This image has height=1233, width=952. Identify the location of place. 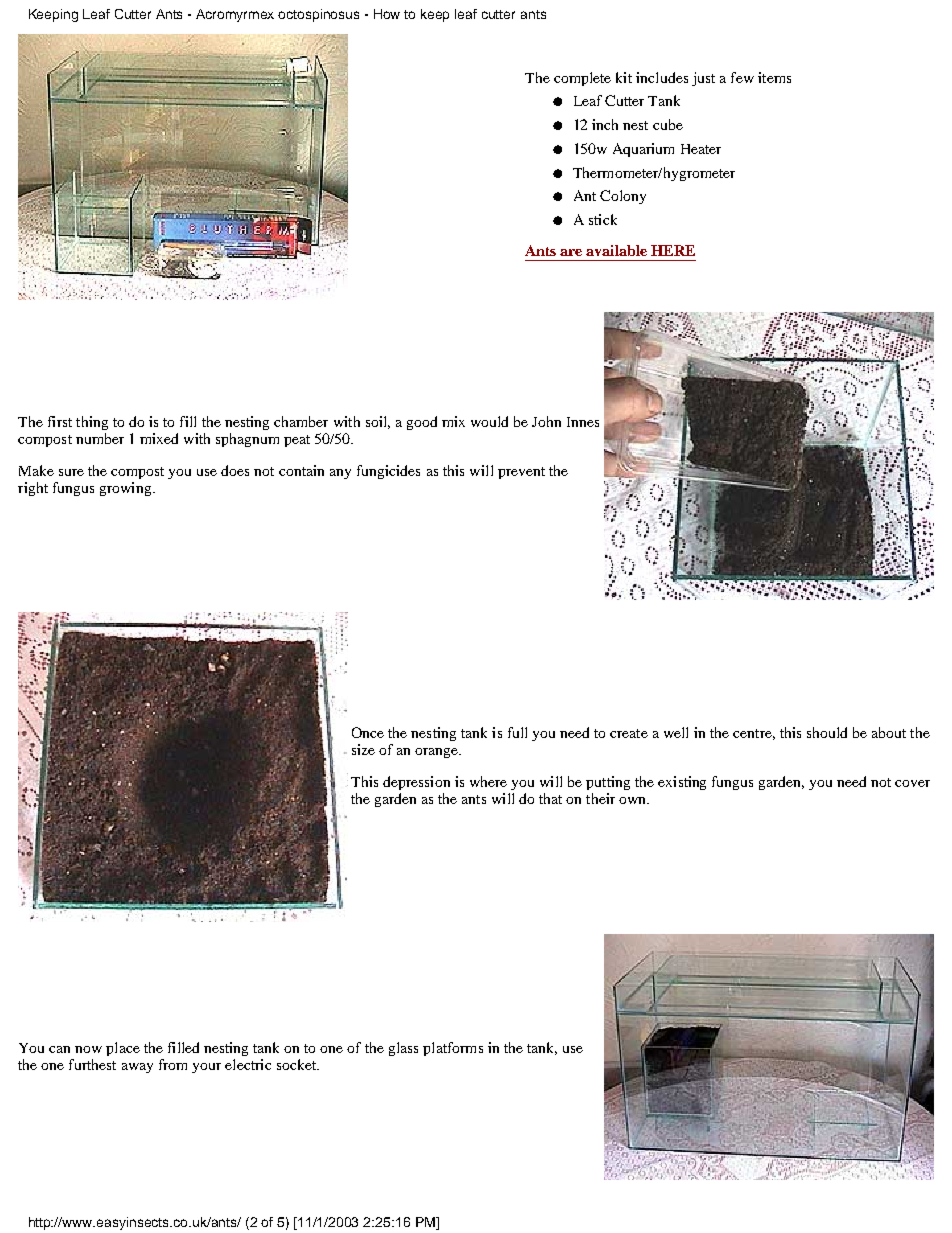
(123, 1049).
